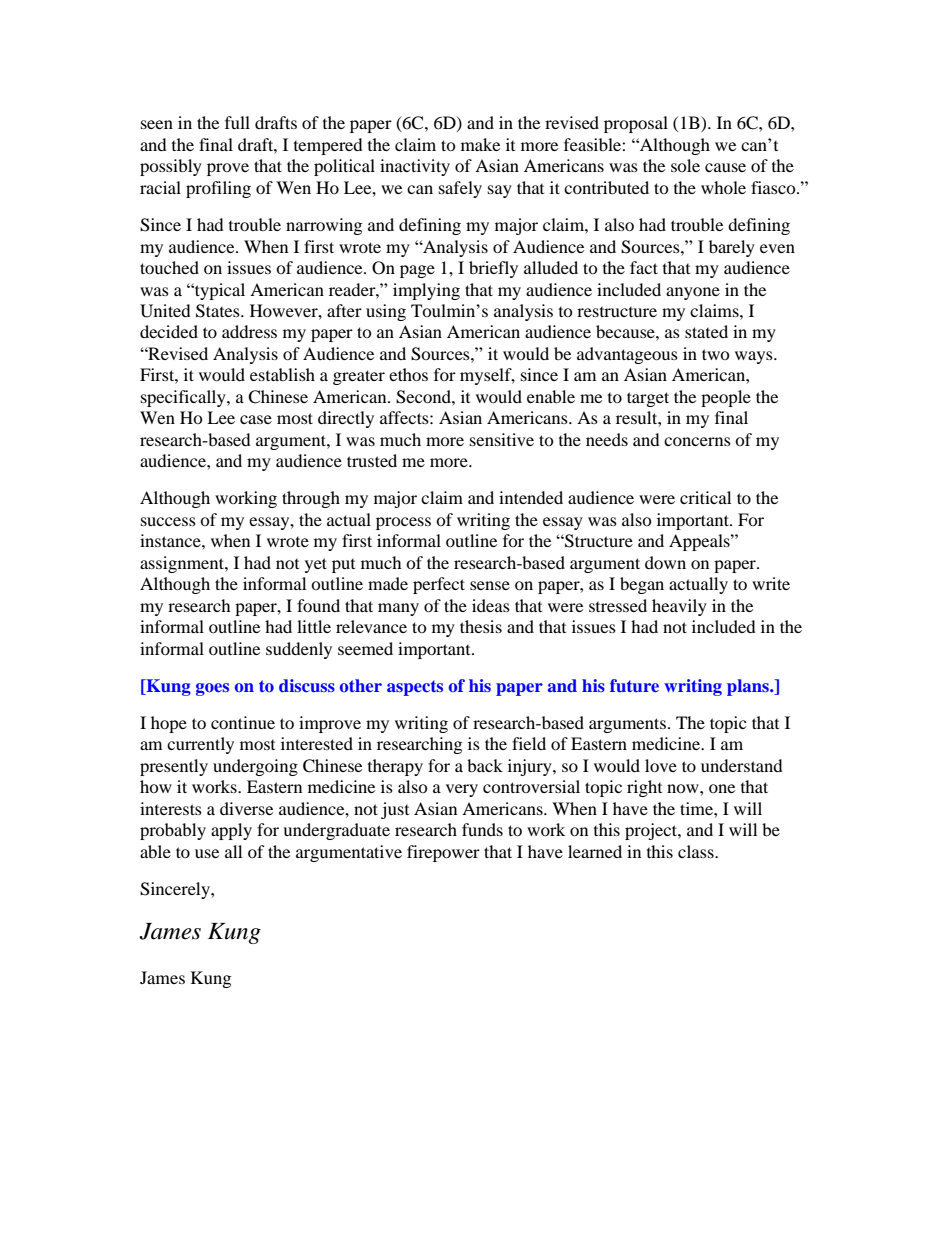  I want to click on make, so click(480, 144).
